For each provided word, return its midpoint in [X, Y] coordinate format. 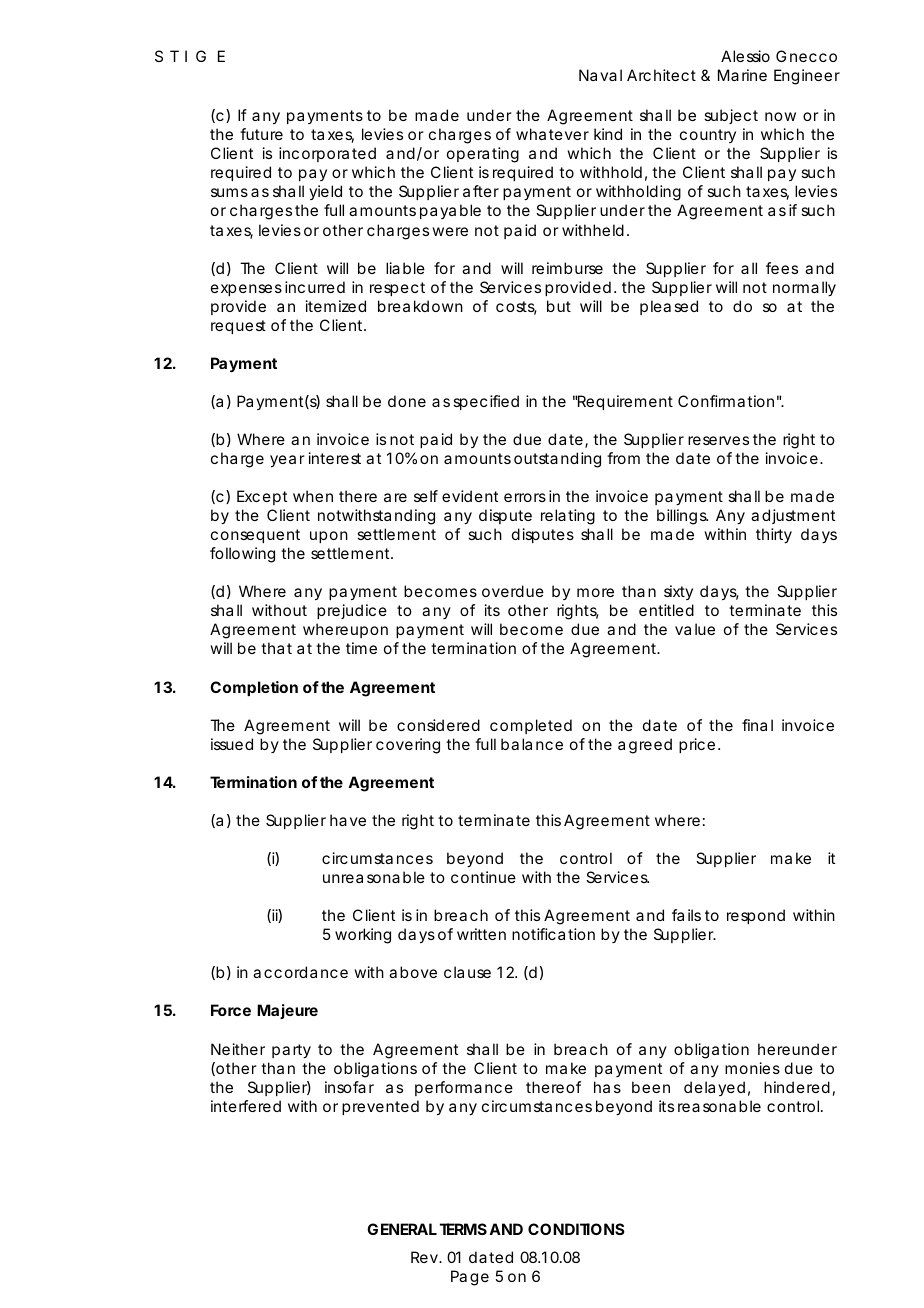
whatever [552, 134]
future [261, 134]
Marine [742, 75]
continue [483, 877]
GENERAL [402, 1229]
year [287, 461]
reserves [718, 440]
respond [756, 916]
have [348, 820]
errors [525, 497]
